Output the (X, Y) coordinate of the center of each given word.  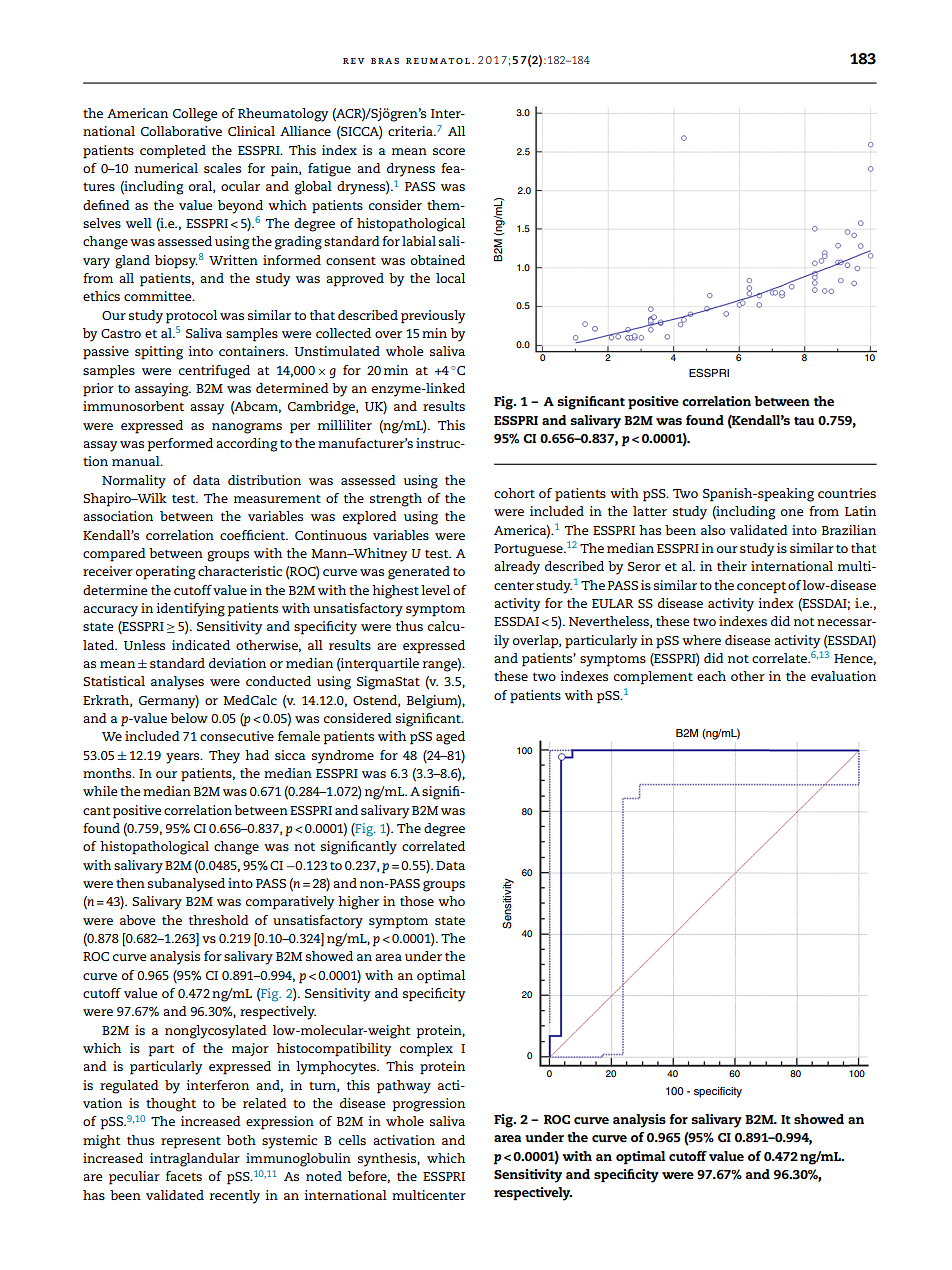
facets (184, 1176)
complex (426, 1050)
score (449, 151)
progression (428, 1105)
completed (173, 152)
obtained (438, 260)
